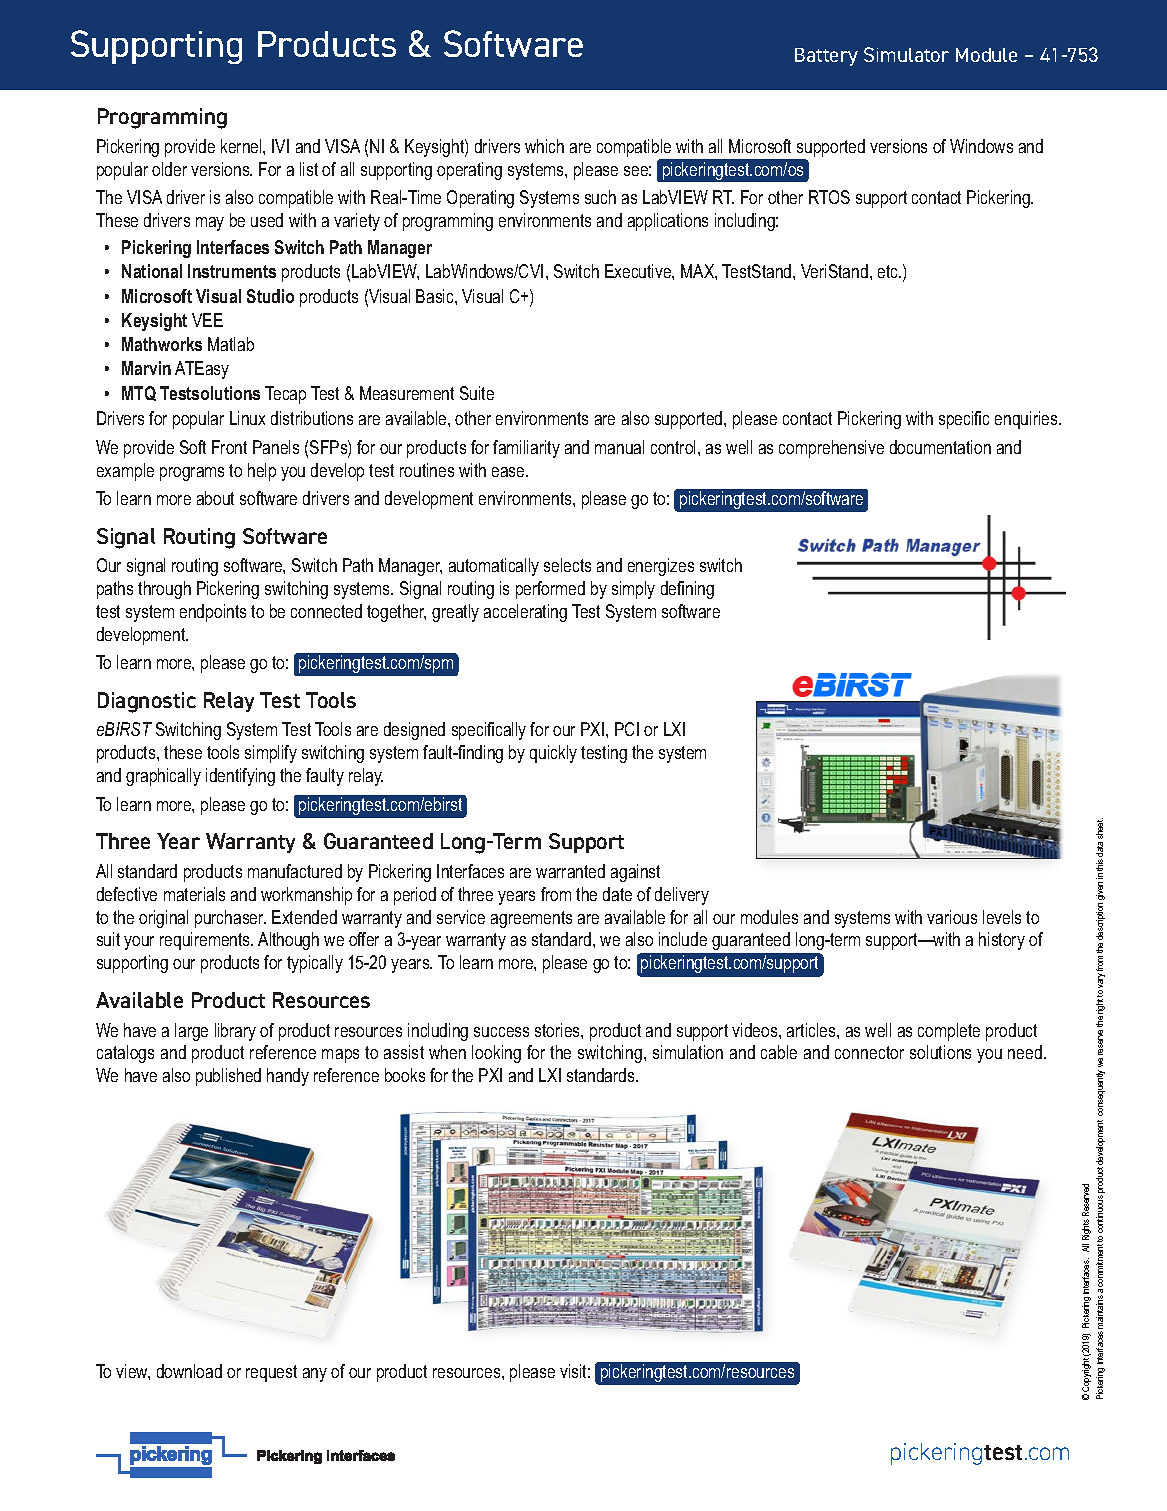  Describe the element at coordinates (271, 1373) in the image. I see `request` at that location.
